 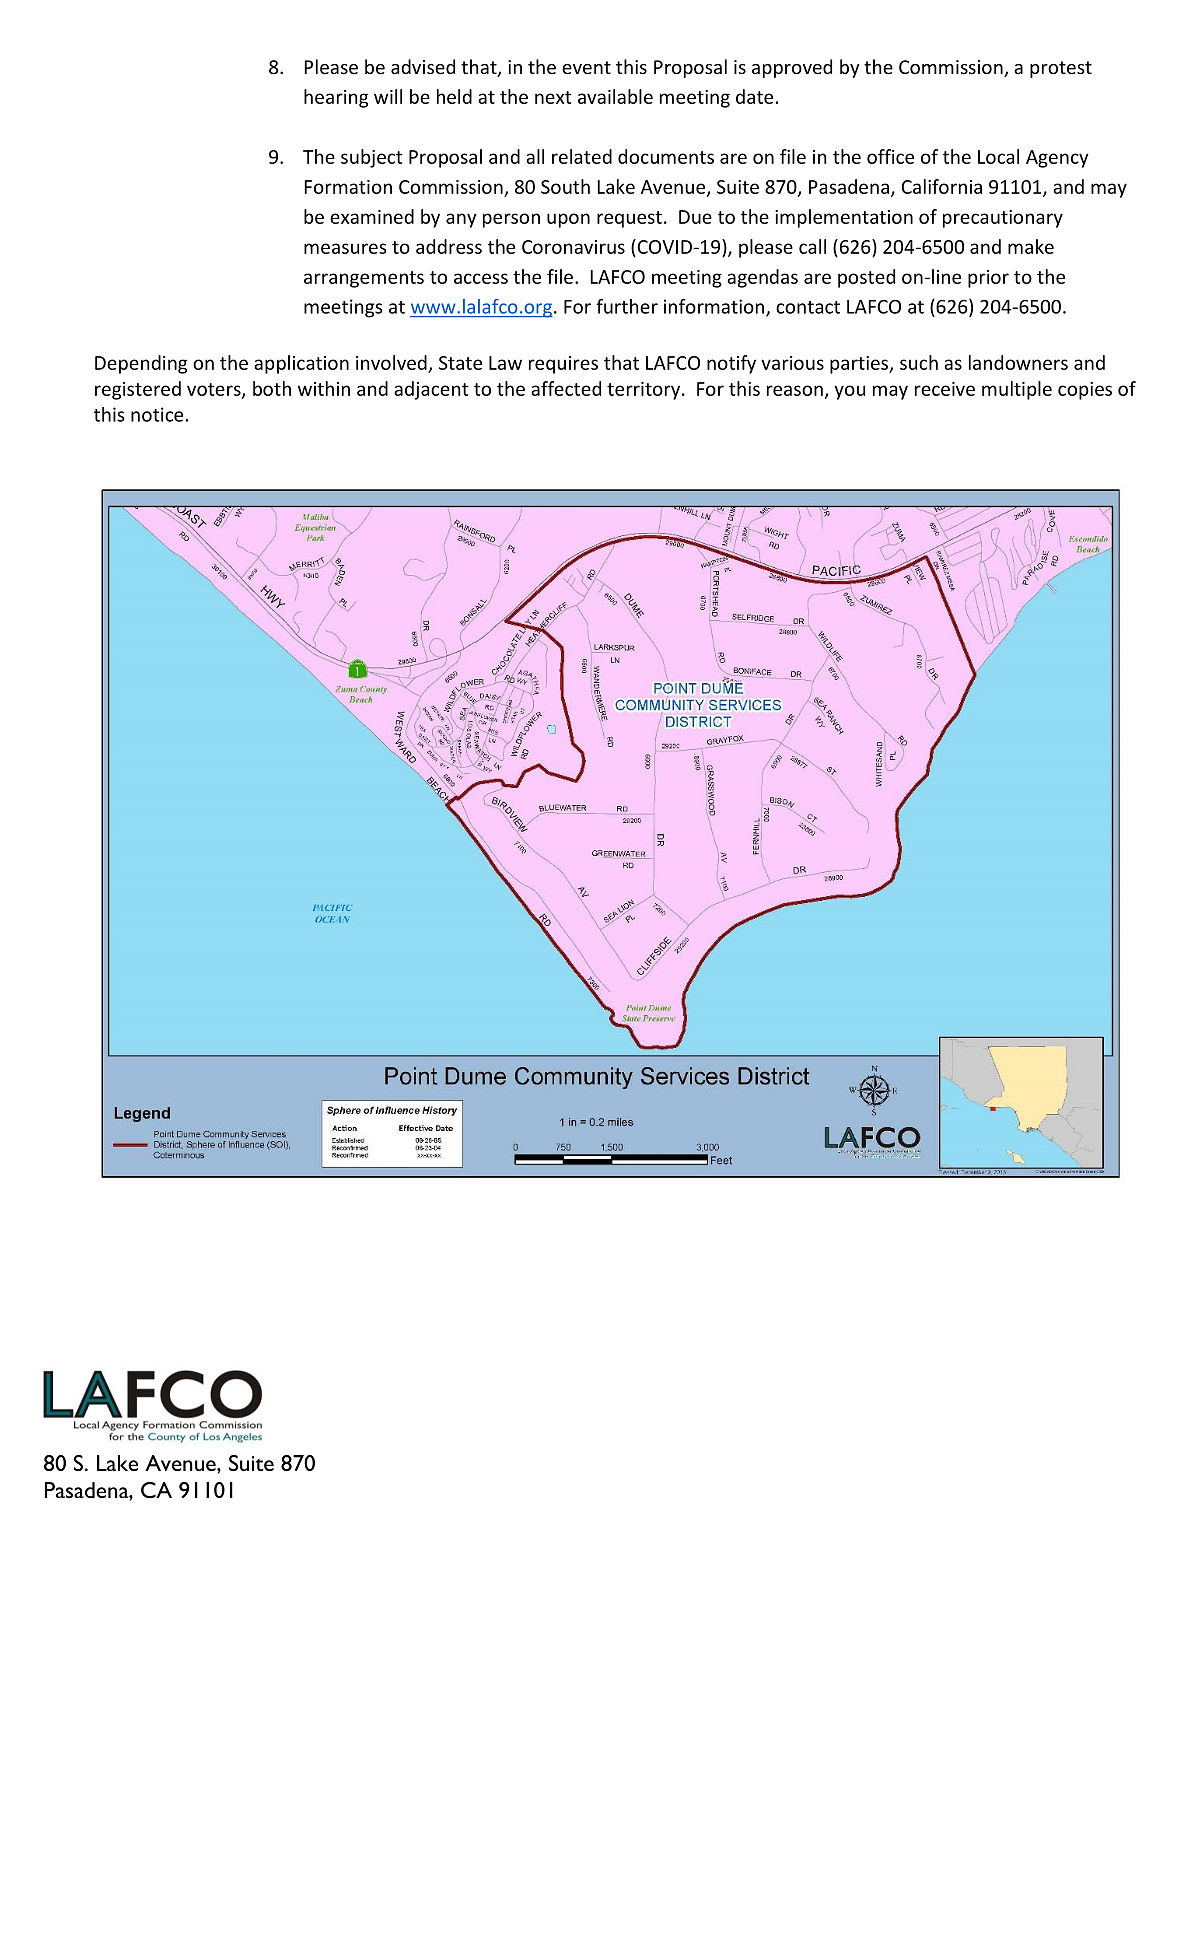 What do you see at coordinates (573, 247) in the screenshot?
I see `Coronavirus` at bounding box center [573, 247].
